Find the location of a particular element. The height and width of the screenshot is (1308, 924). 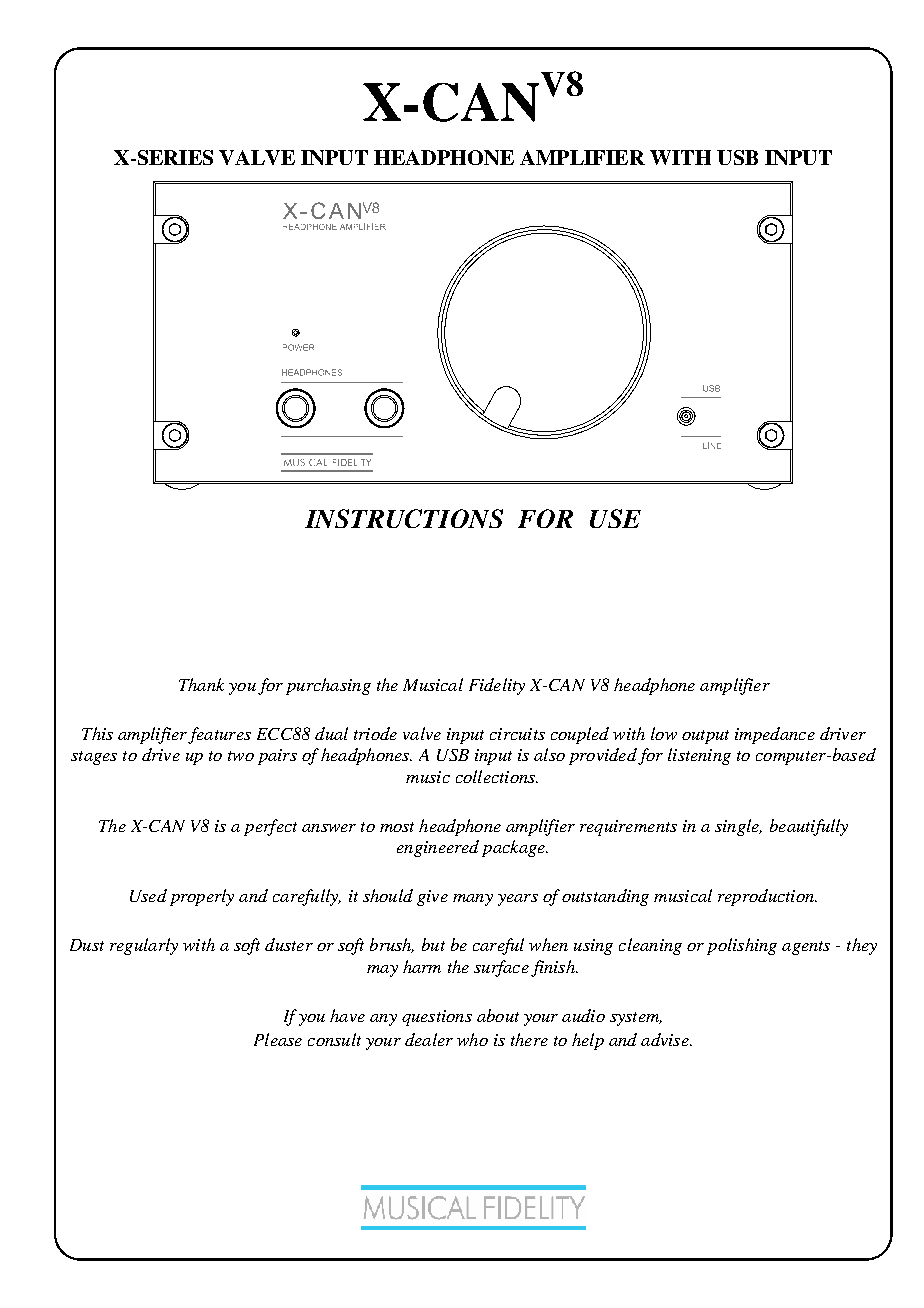

Used is located at coordinates (148, 895).
